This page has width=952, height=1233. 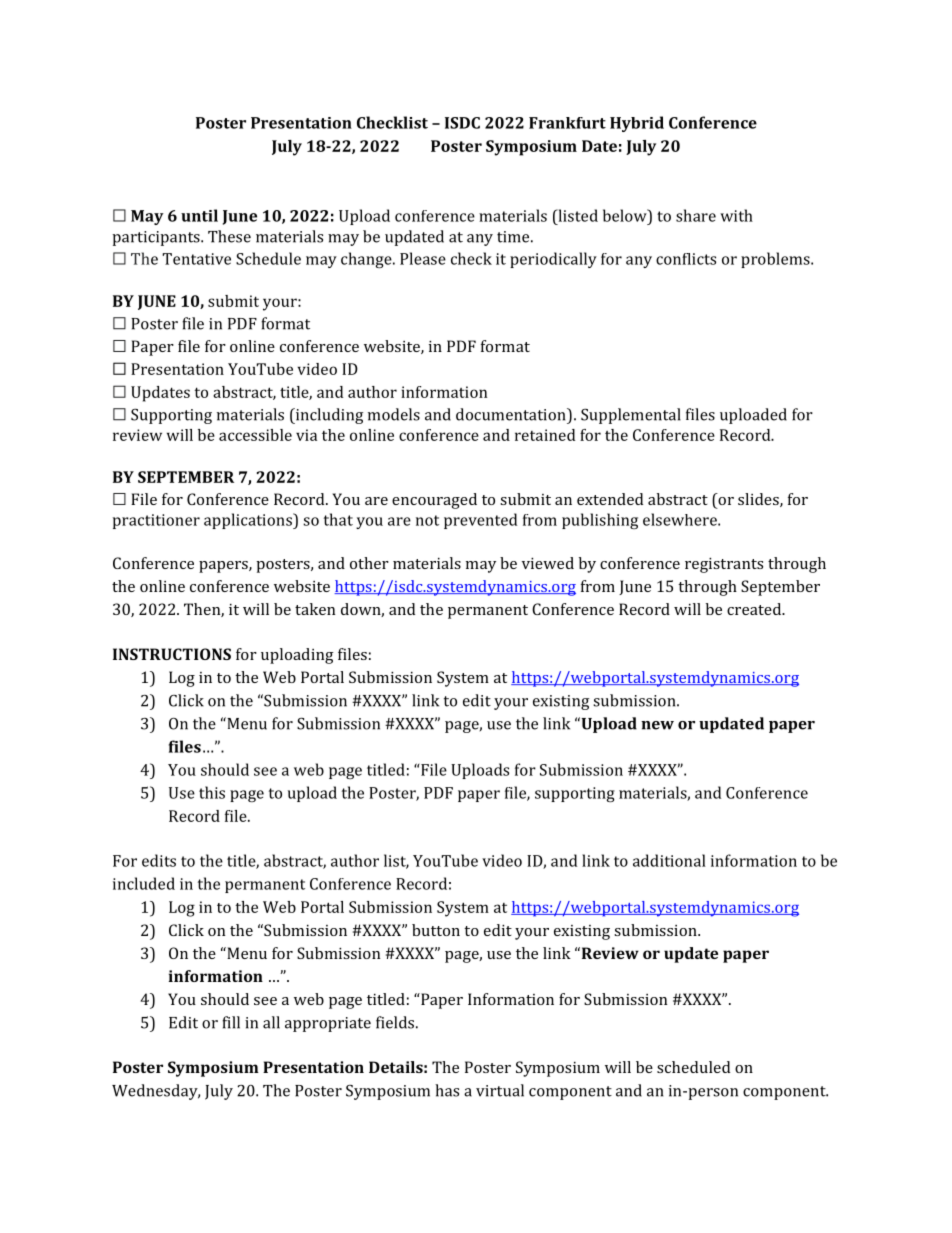 What do you see at coordinates (172, 654) in the page?
I see `INSTRUCTIONS` at bounding box center [172, 654].
